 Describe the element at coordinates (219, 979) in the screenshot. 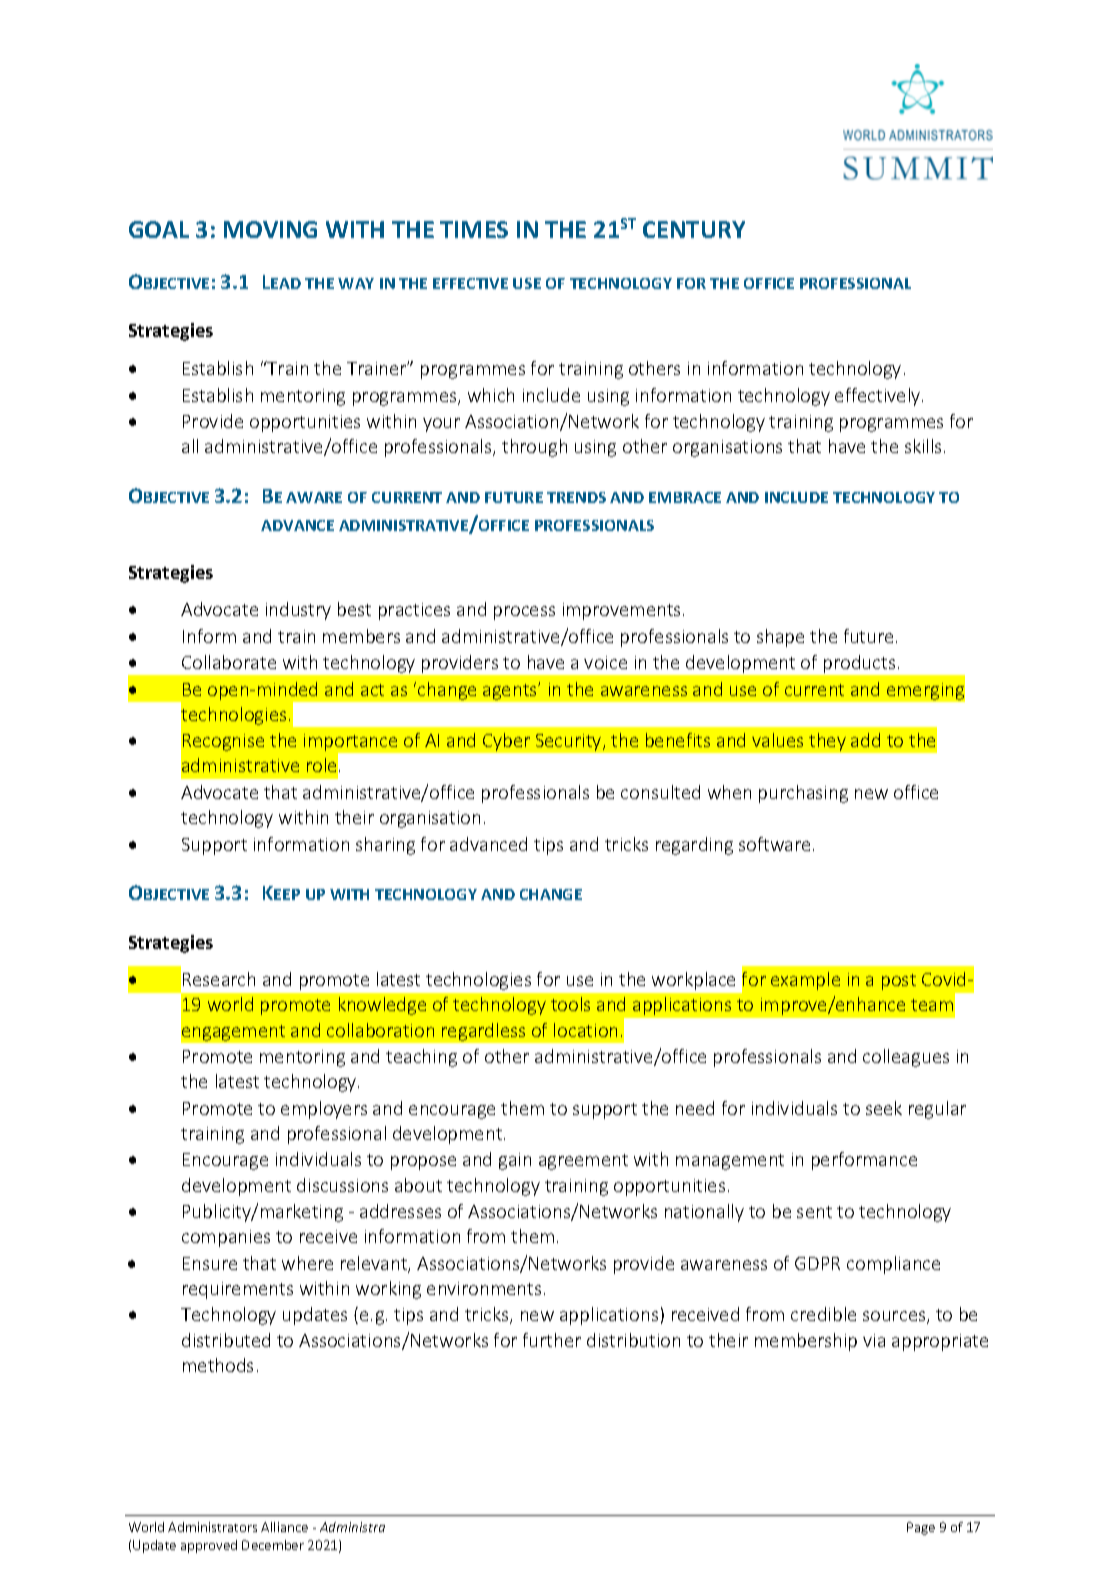

I see `Research` at that location.
